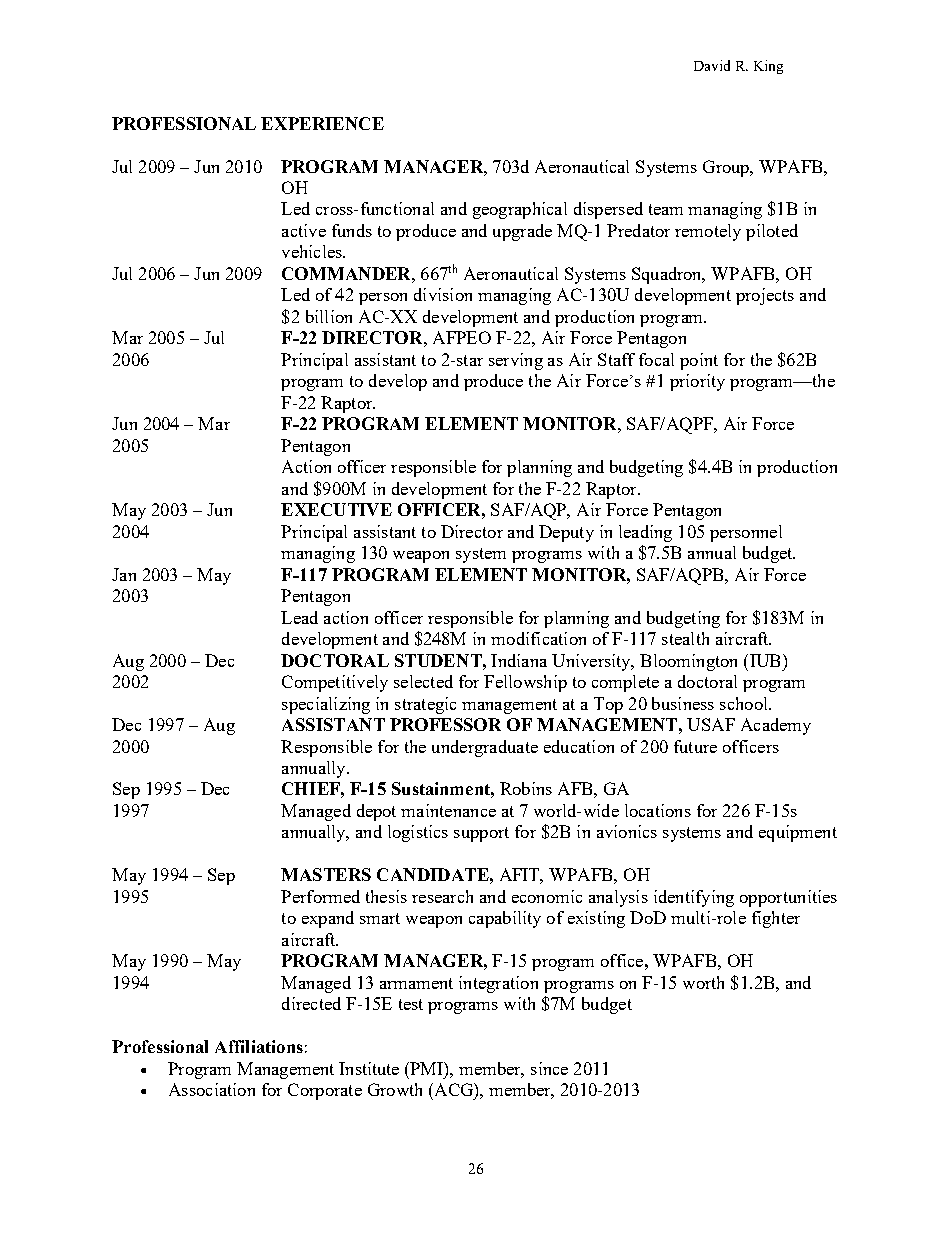 The width and height of the screenshot is (952, 1233). Describe the element at coordinates (443, 294) in the screenshot. I see `division` at that location.
